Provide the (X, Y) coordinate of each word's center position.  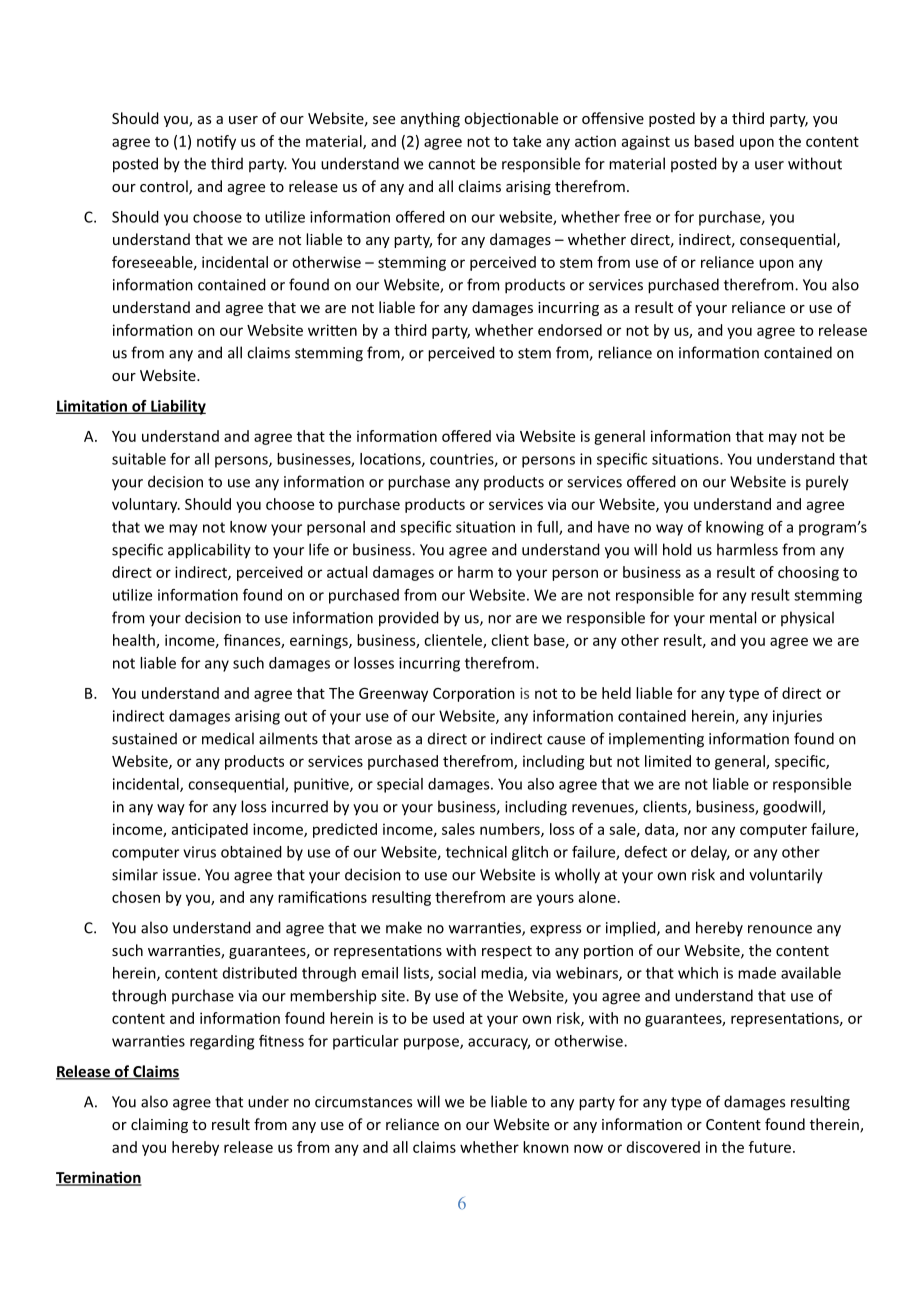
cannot (451, 164)
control (165, 187)
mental (733, 617)
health (135, 641)
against (646, 142)
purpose (432, 1044)
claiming (159, 1125)
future (770, 1147)
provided (409, 619)
